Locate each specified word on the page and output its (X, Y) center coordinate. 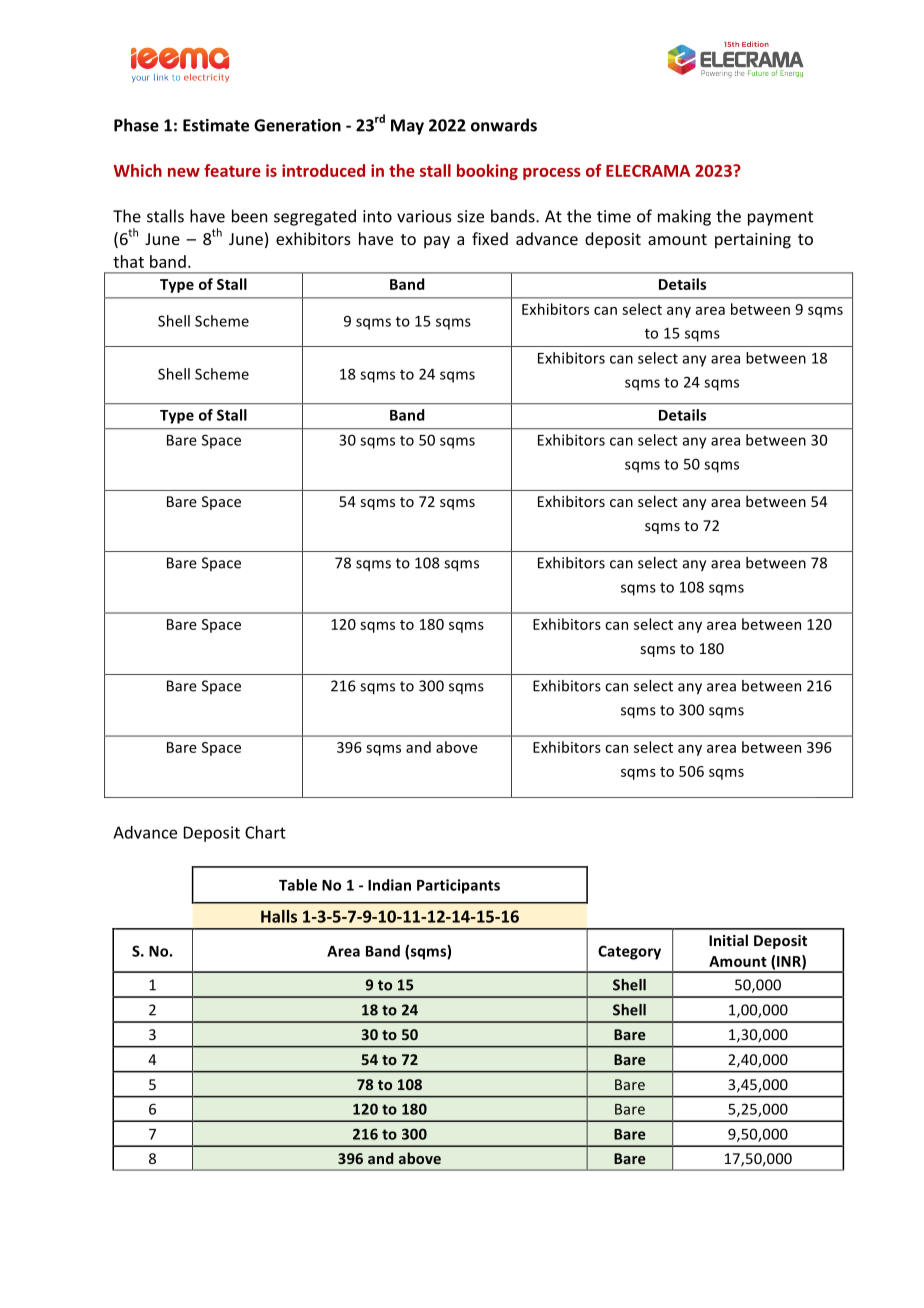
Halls (279, 916)
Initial (728, 940)
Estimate (216, 125)
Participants (458, 886)
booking (487, 172)
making (684, 217)
